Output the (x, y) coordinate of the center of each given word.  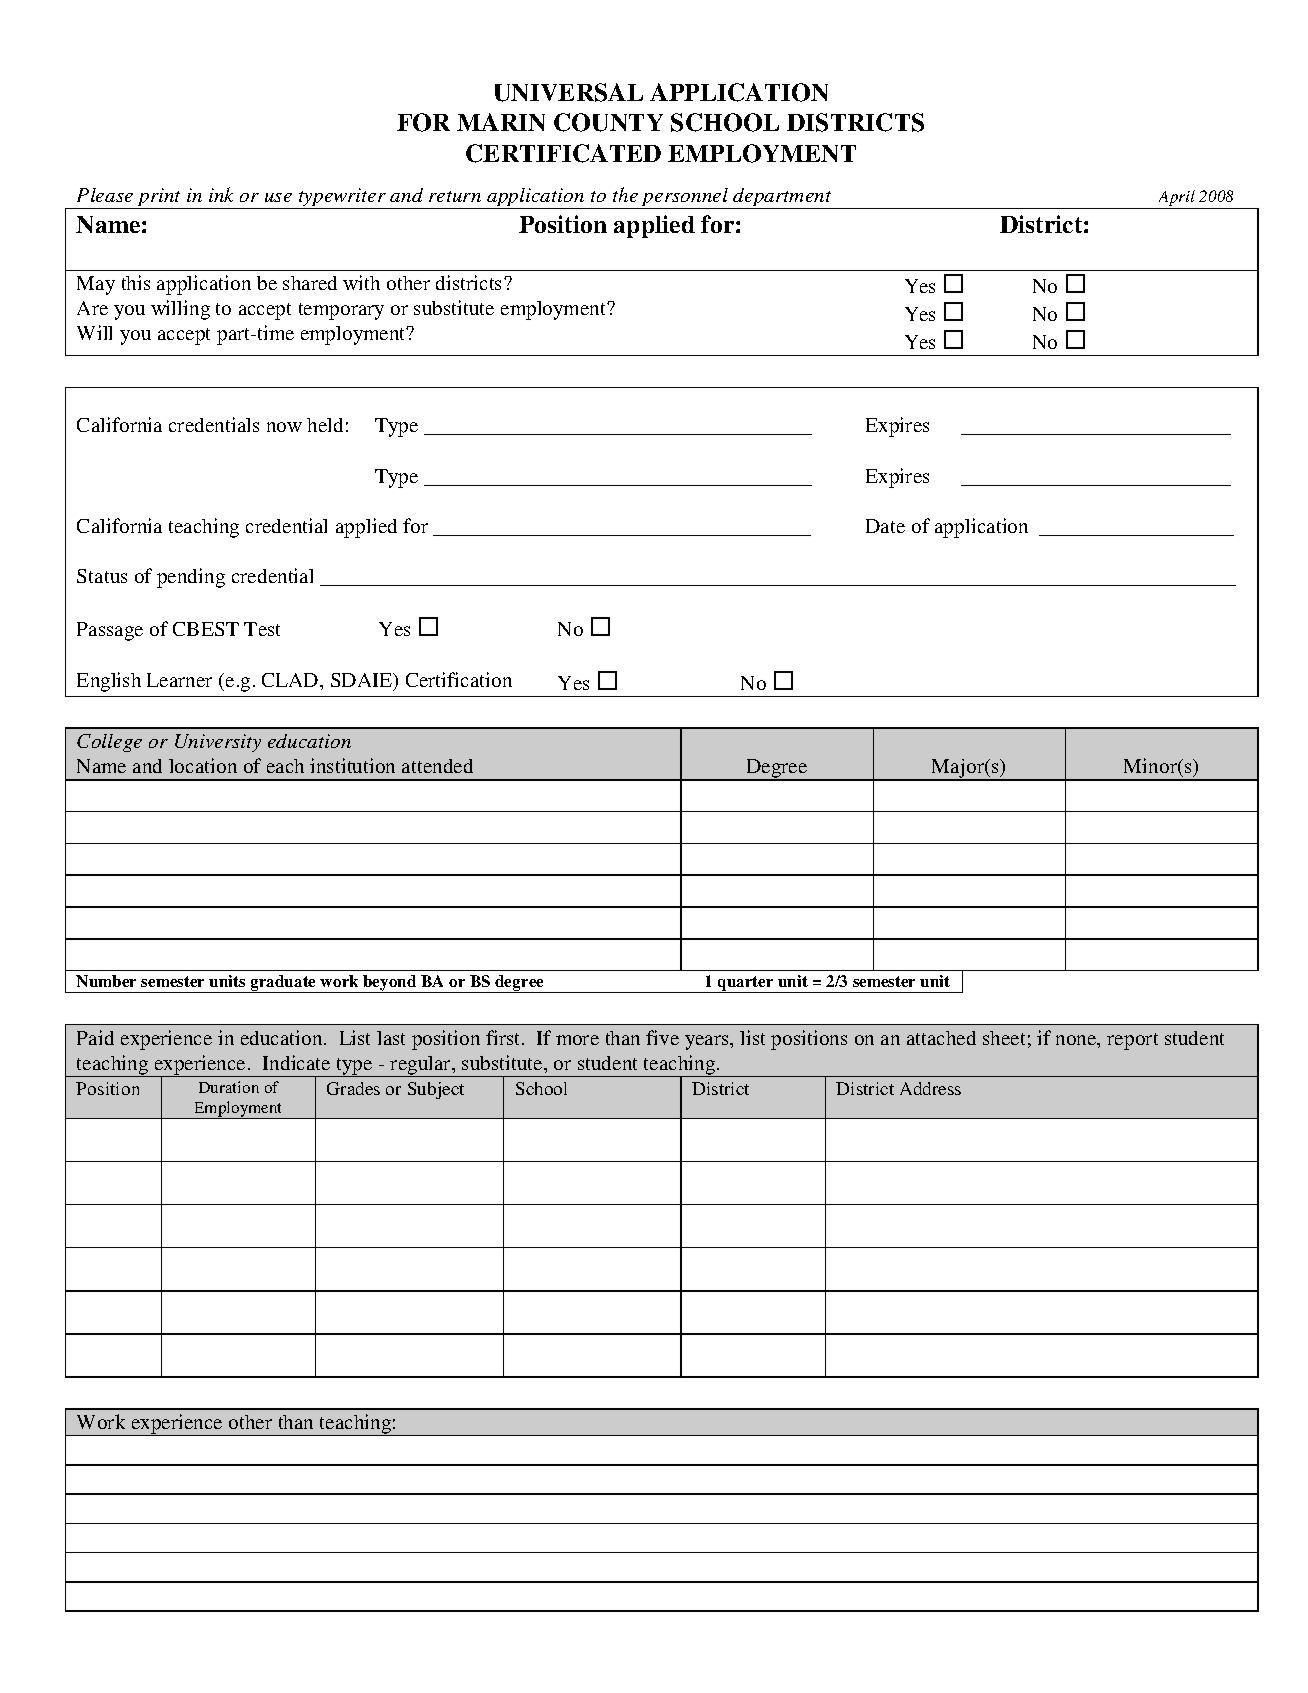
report (1132, 1041)
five (662, 1037)
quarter (746, 984)
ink (221, 194)
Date (885, 526)
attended (437, 766)
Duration (229, 1087)
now (284, 427)
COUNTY (608, 122)
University (218, 743)
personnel (685, 198)
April (1177, 199)
